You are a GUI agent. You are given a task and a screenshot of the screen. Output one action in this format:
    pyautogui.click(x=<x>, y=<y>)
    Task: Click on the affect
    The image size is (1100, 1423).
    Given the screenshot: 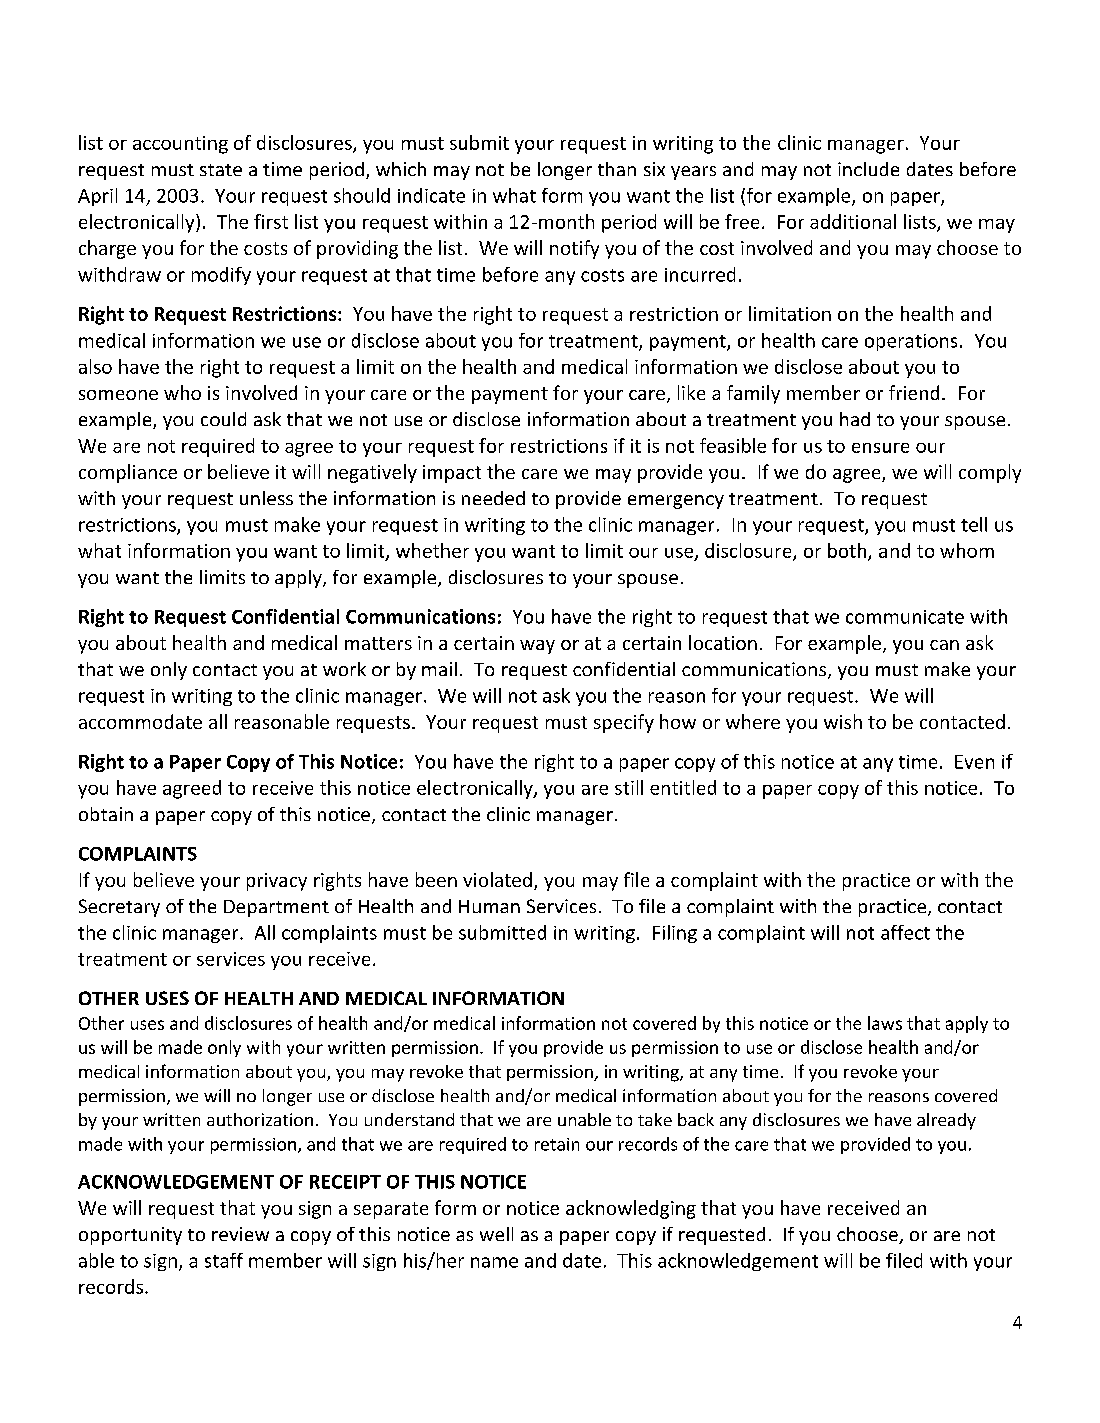 What is the action you would take?
    pyautogui.click(x=905, y=932)
